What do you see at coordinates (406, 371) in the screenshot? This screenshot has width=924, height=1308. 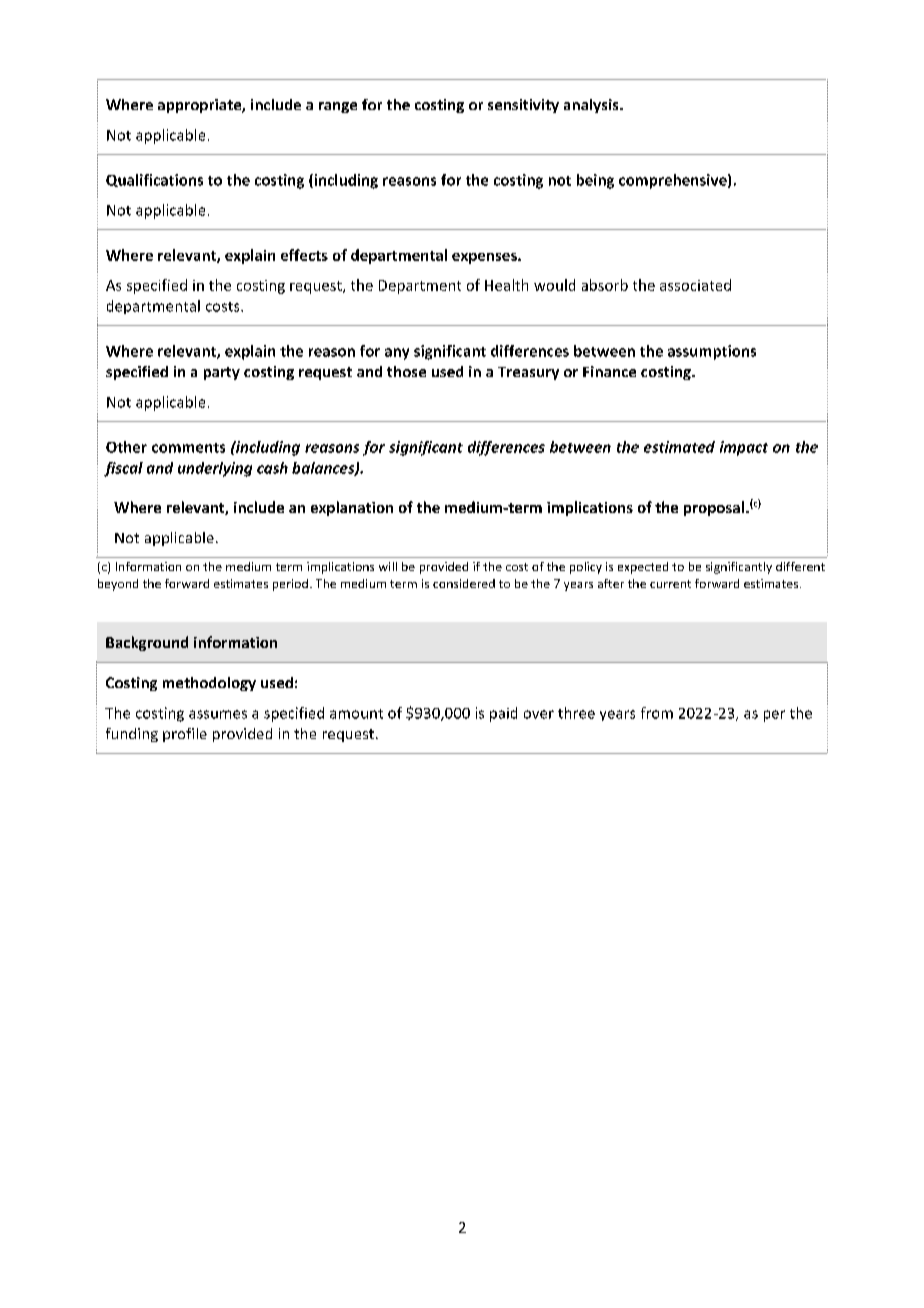 I see `those` at bounding box center [406, 371].
